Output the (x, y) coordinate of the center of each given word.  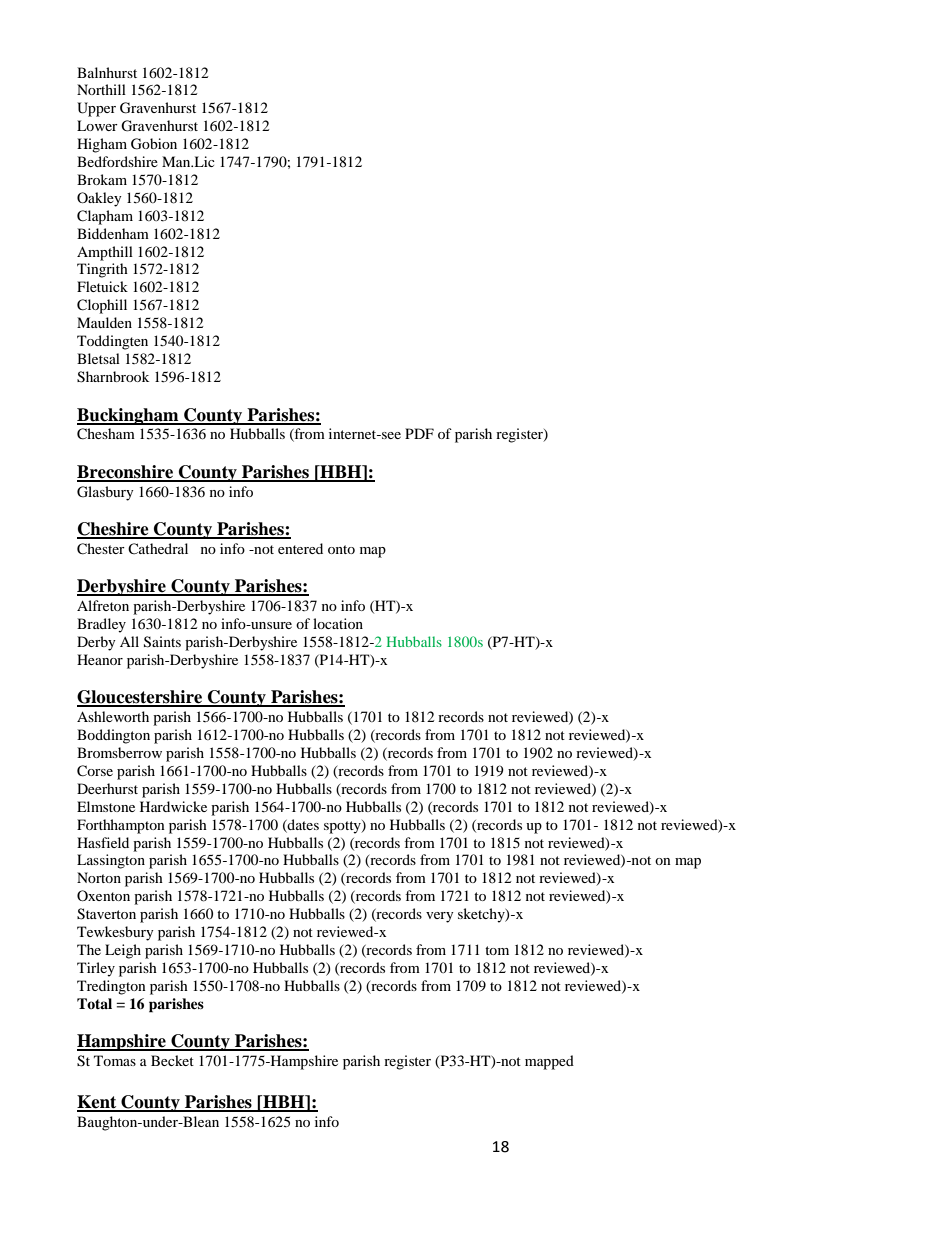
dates (302, 825)
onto (341, 549)
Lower (97, 125)
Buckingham (129, 416)
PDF (419, 433)
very (440, 917)
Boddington (113, 736)
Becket (172, 1060)
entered (300, 548)
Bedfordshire (117, 161)
